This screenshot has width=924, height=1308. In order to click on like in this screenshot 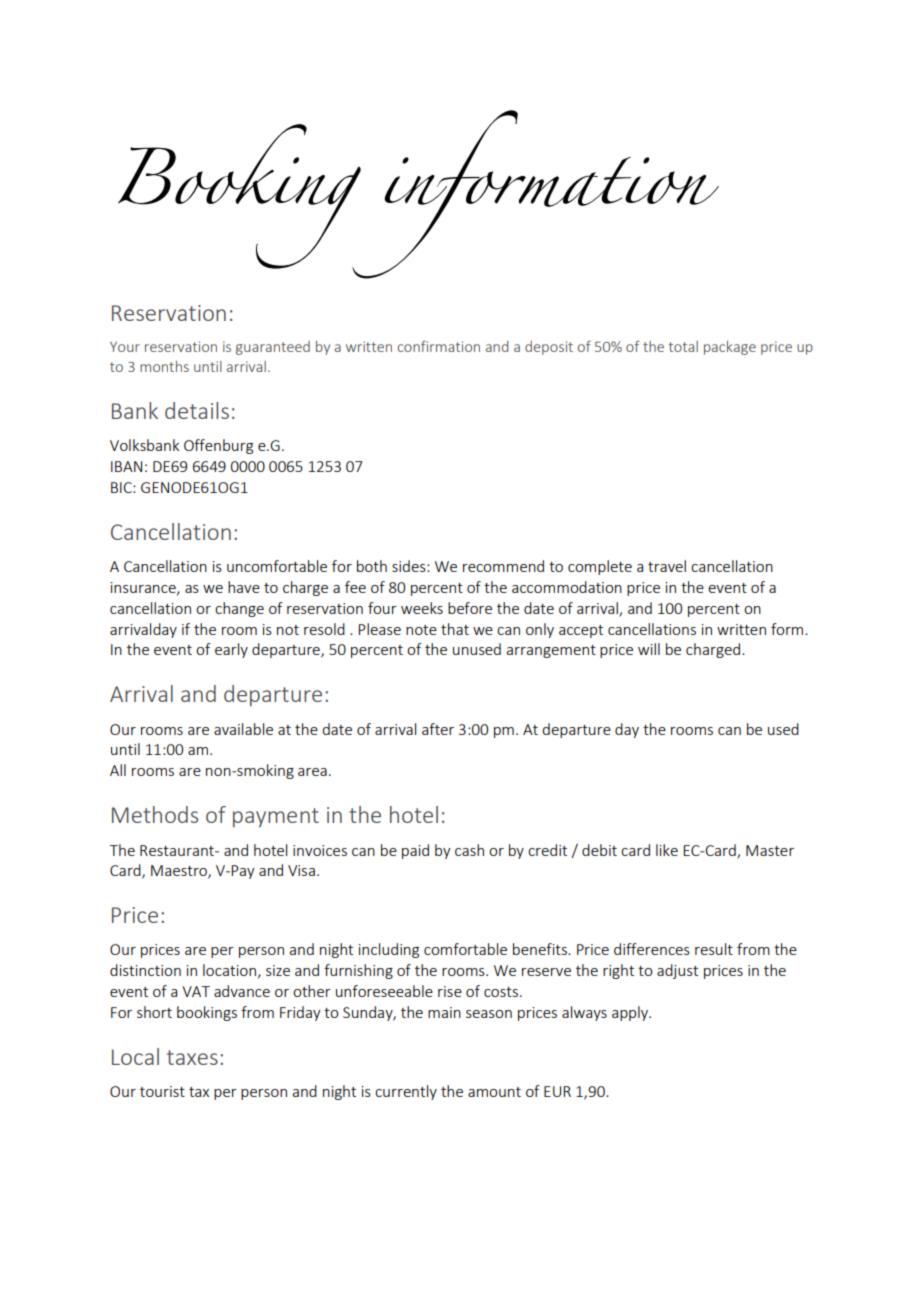, I will do `click(667, 850)`.
